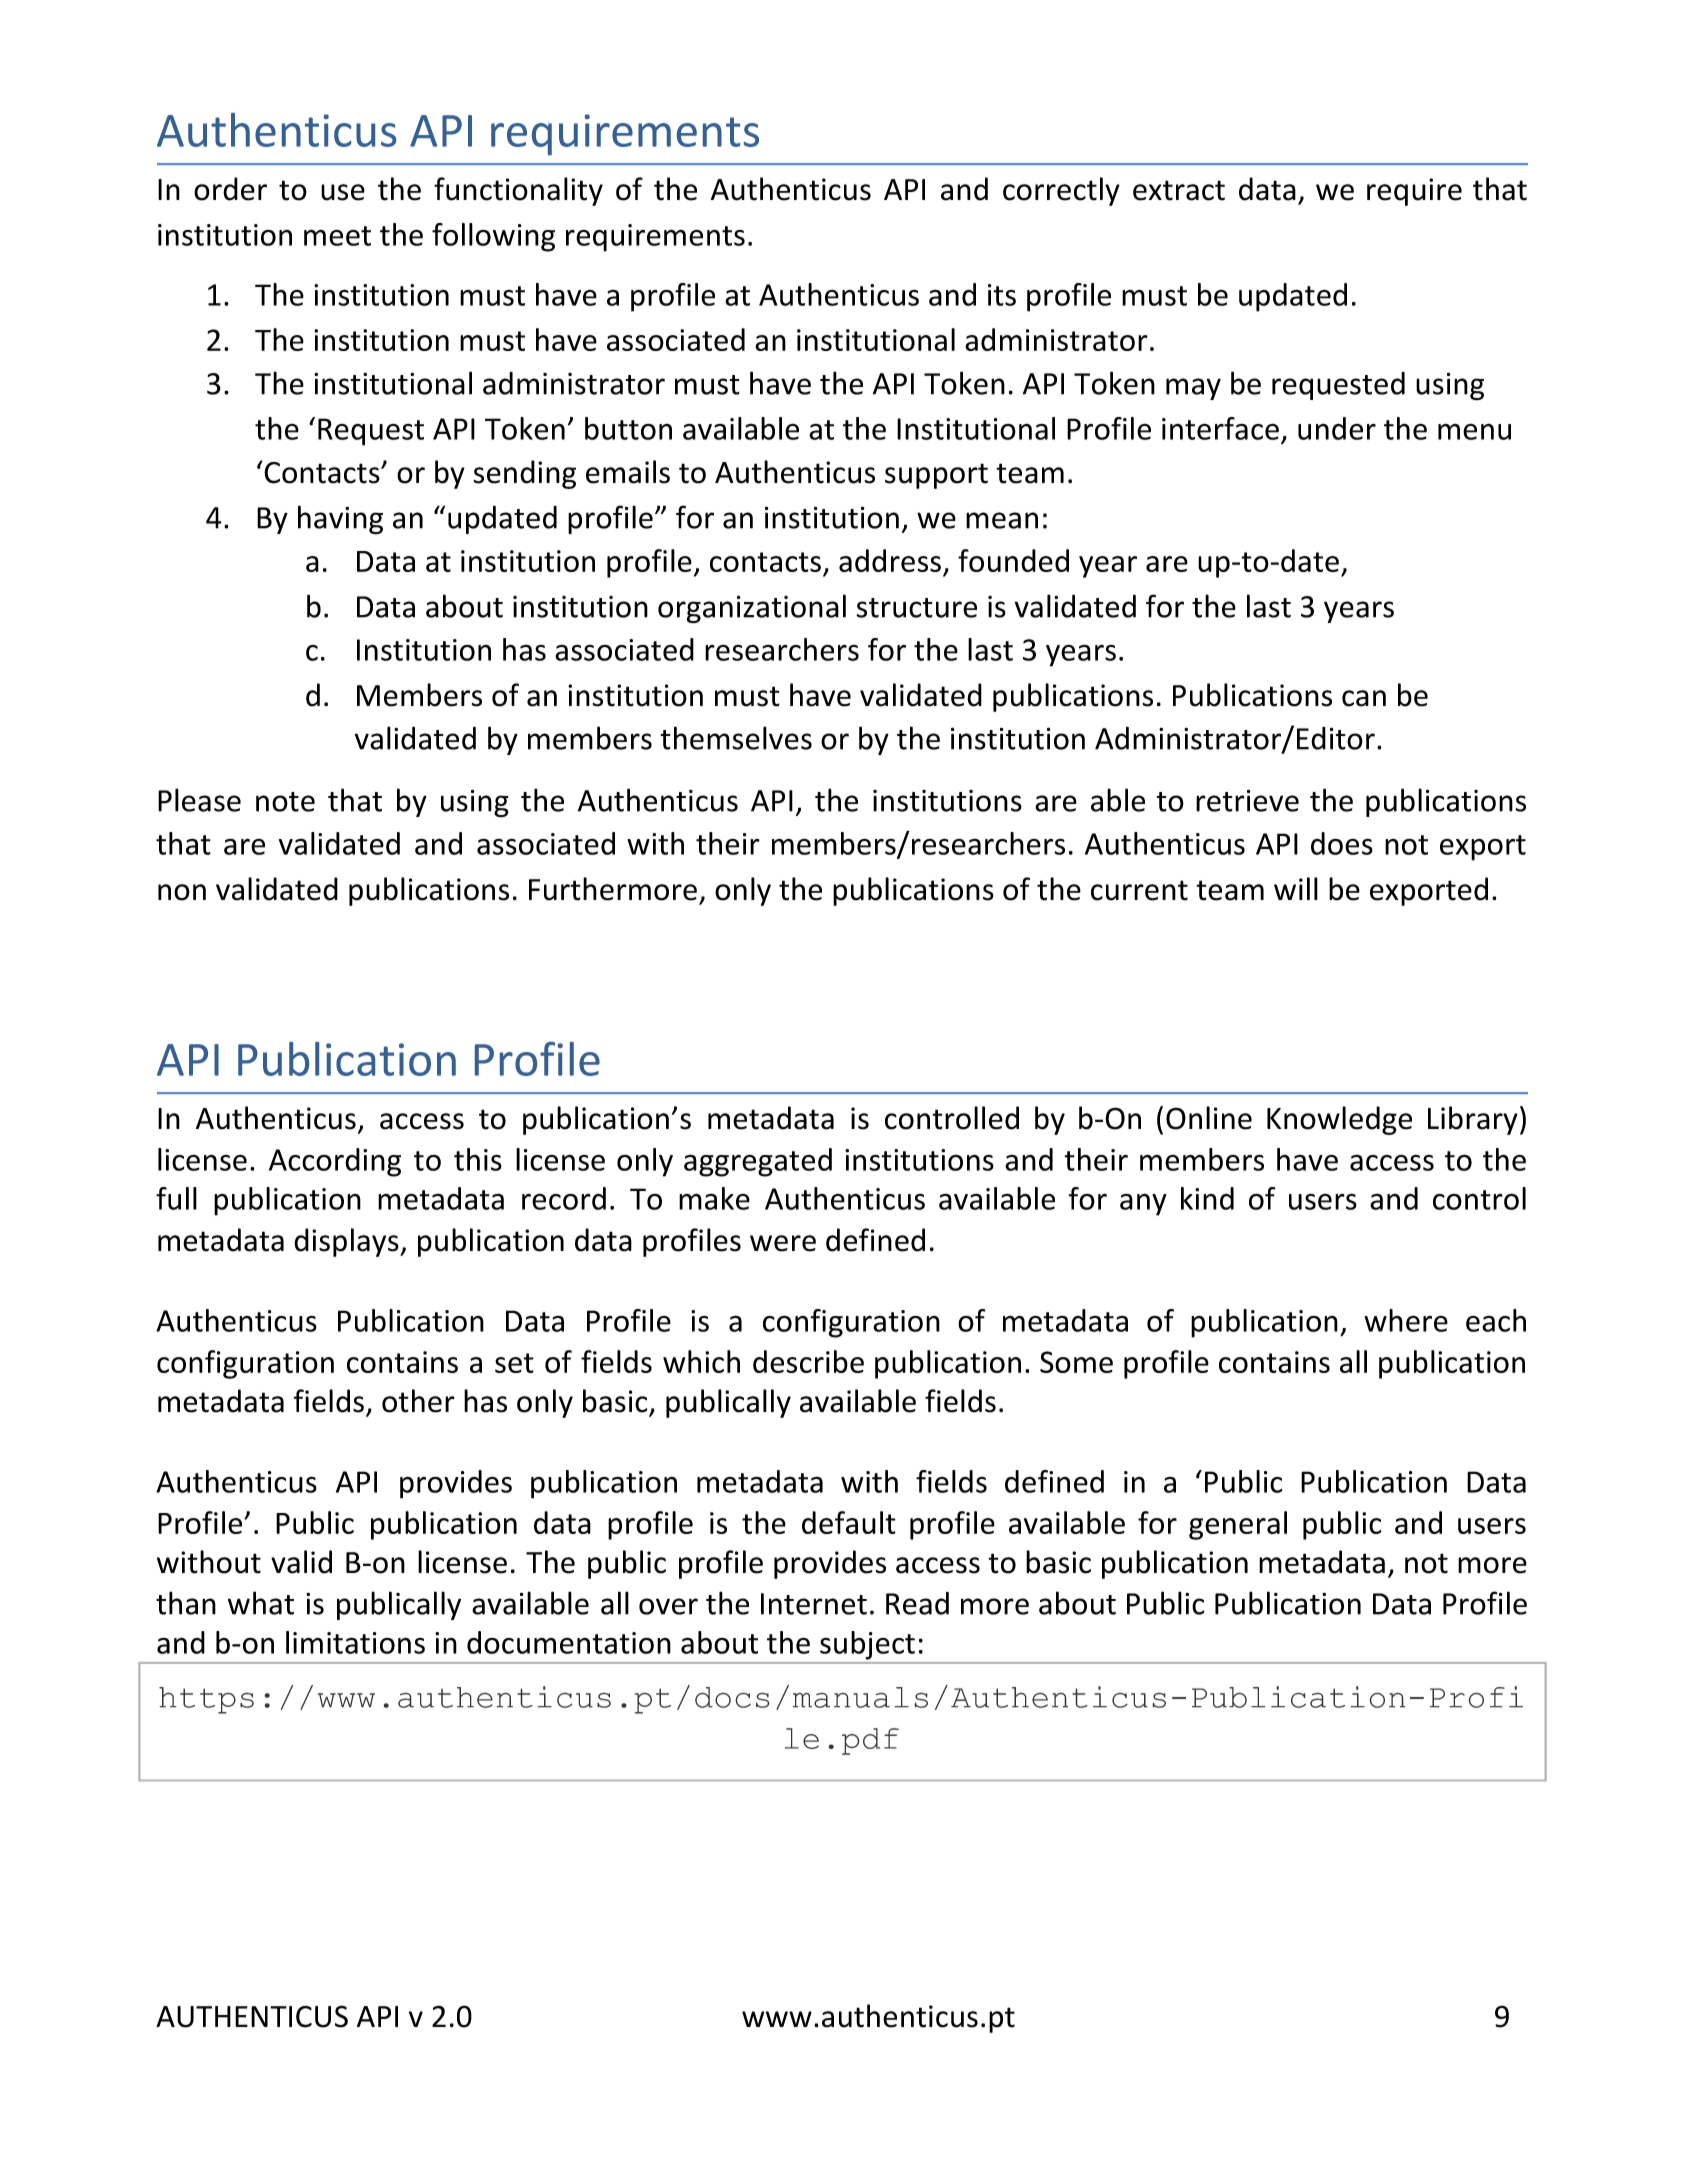 The image size is (1685, 2180). Describe the element at coordinates (783, 1243) in the document. I see `were` at that location.
